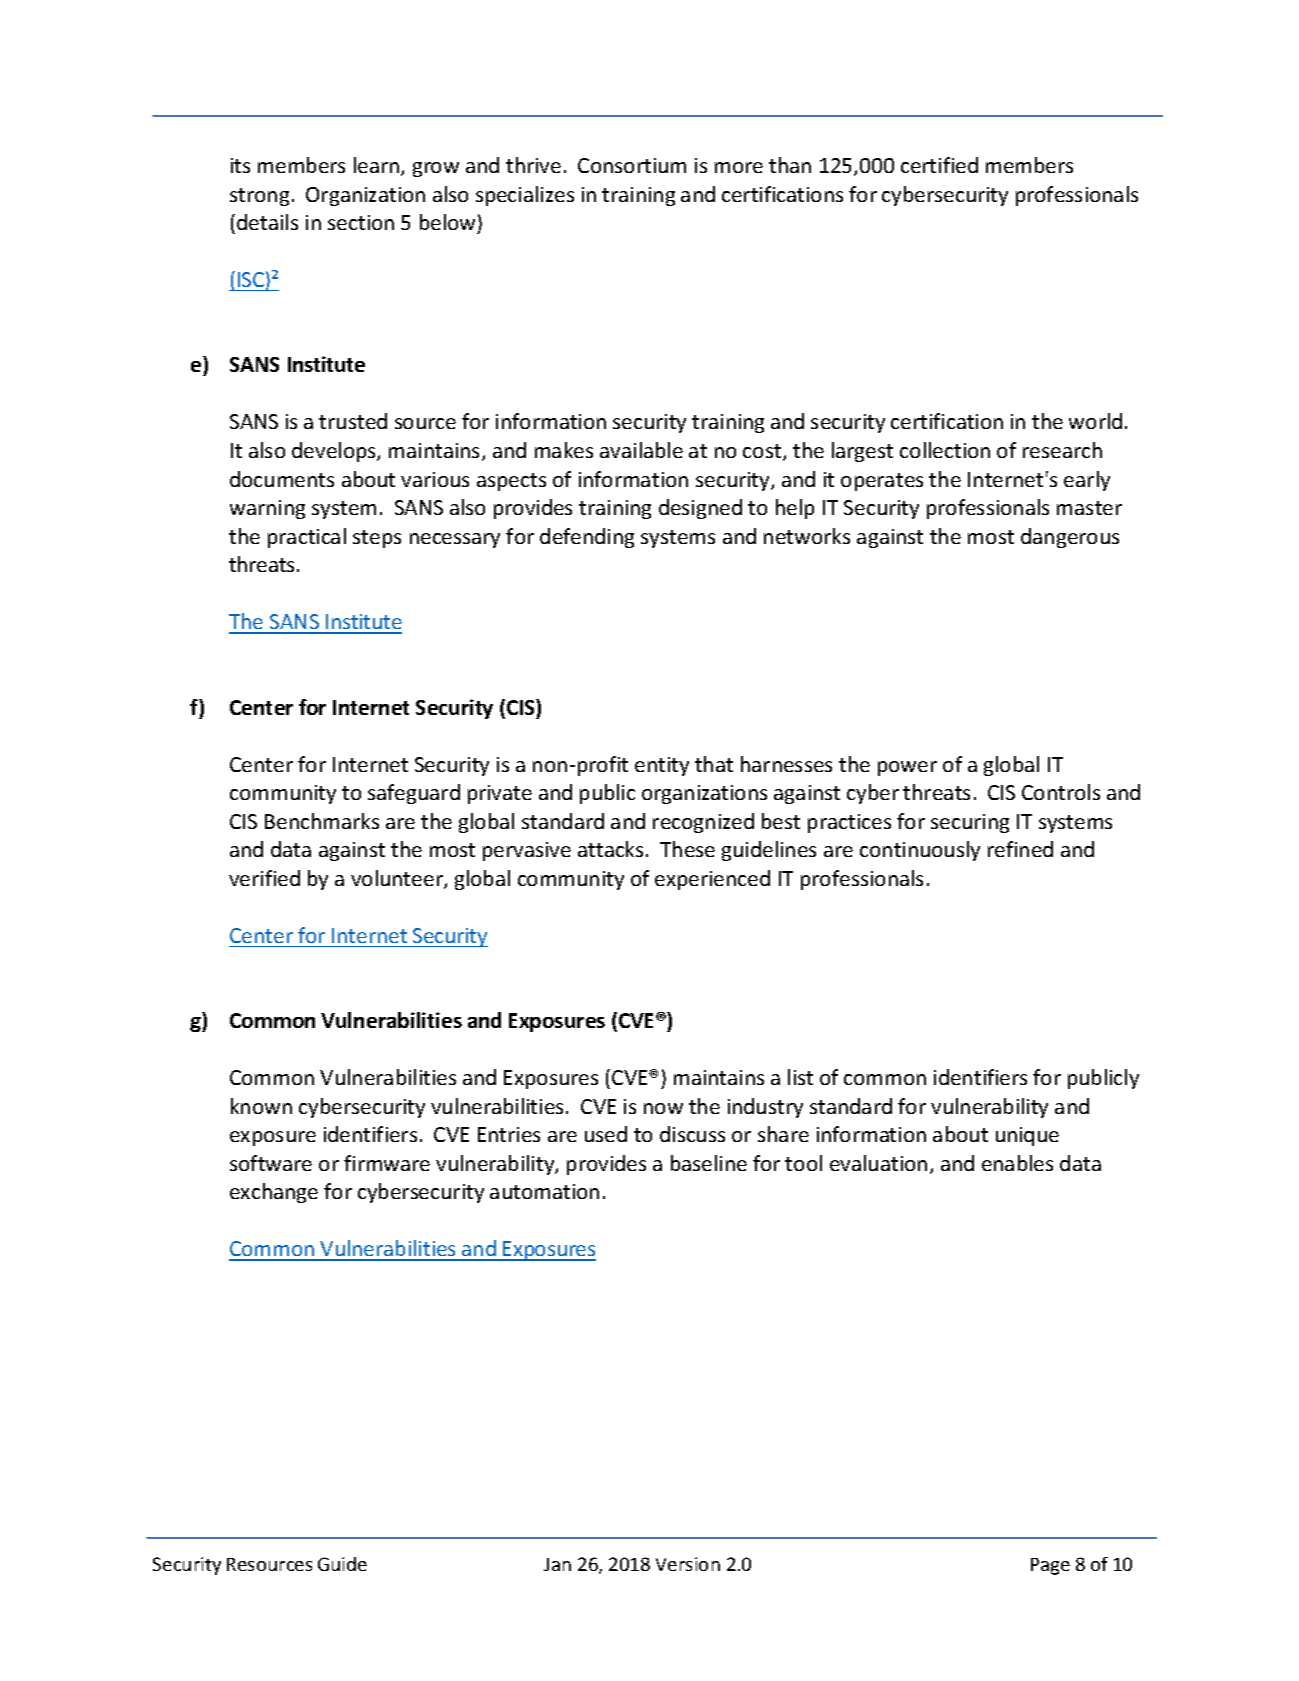  I want to click on section, so click(361, 222).
